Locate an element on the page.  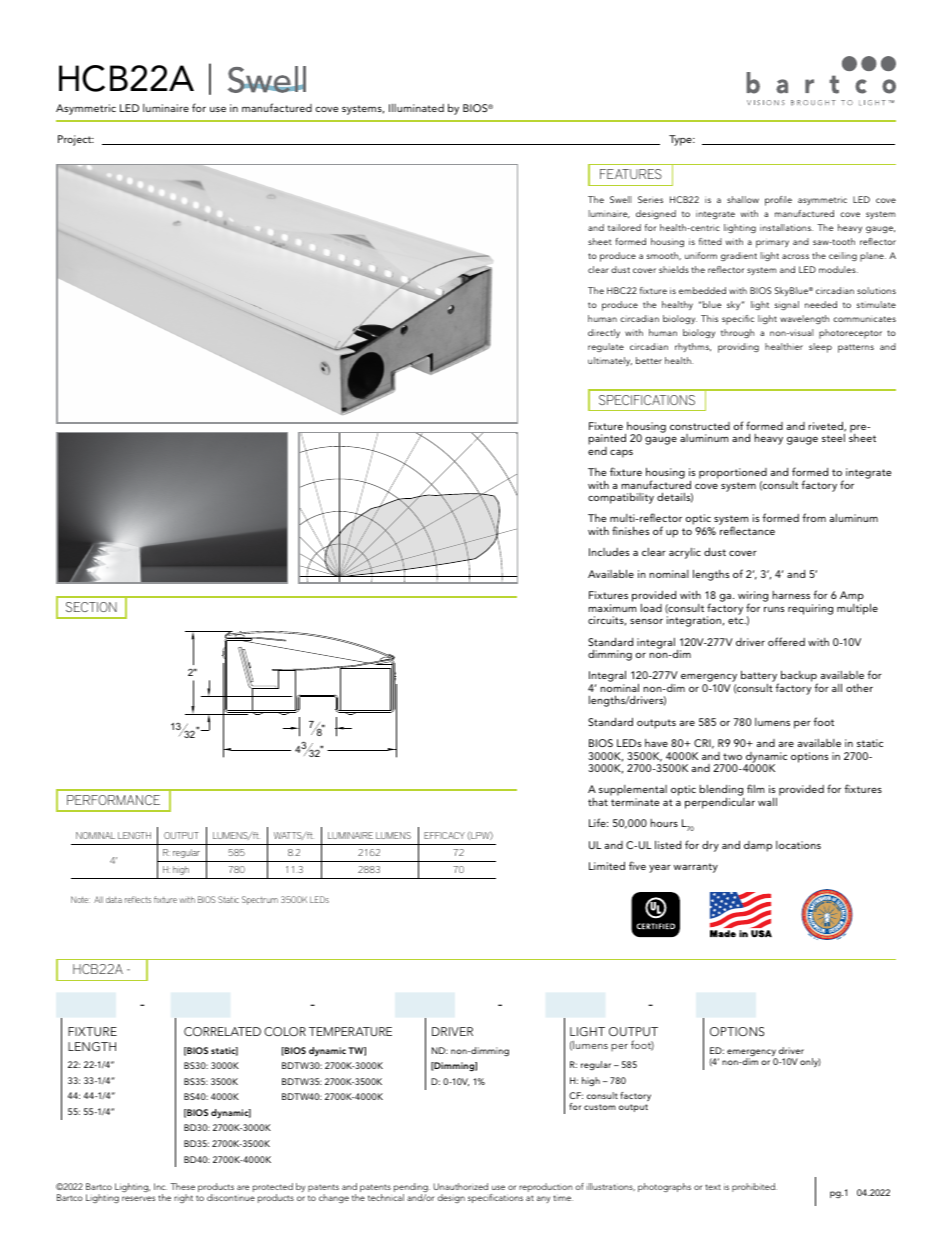
reflects is located at coordinates (138, 899).
